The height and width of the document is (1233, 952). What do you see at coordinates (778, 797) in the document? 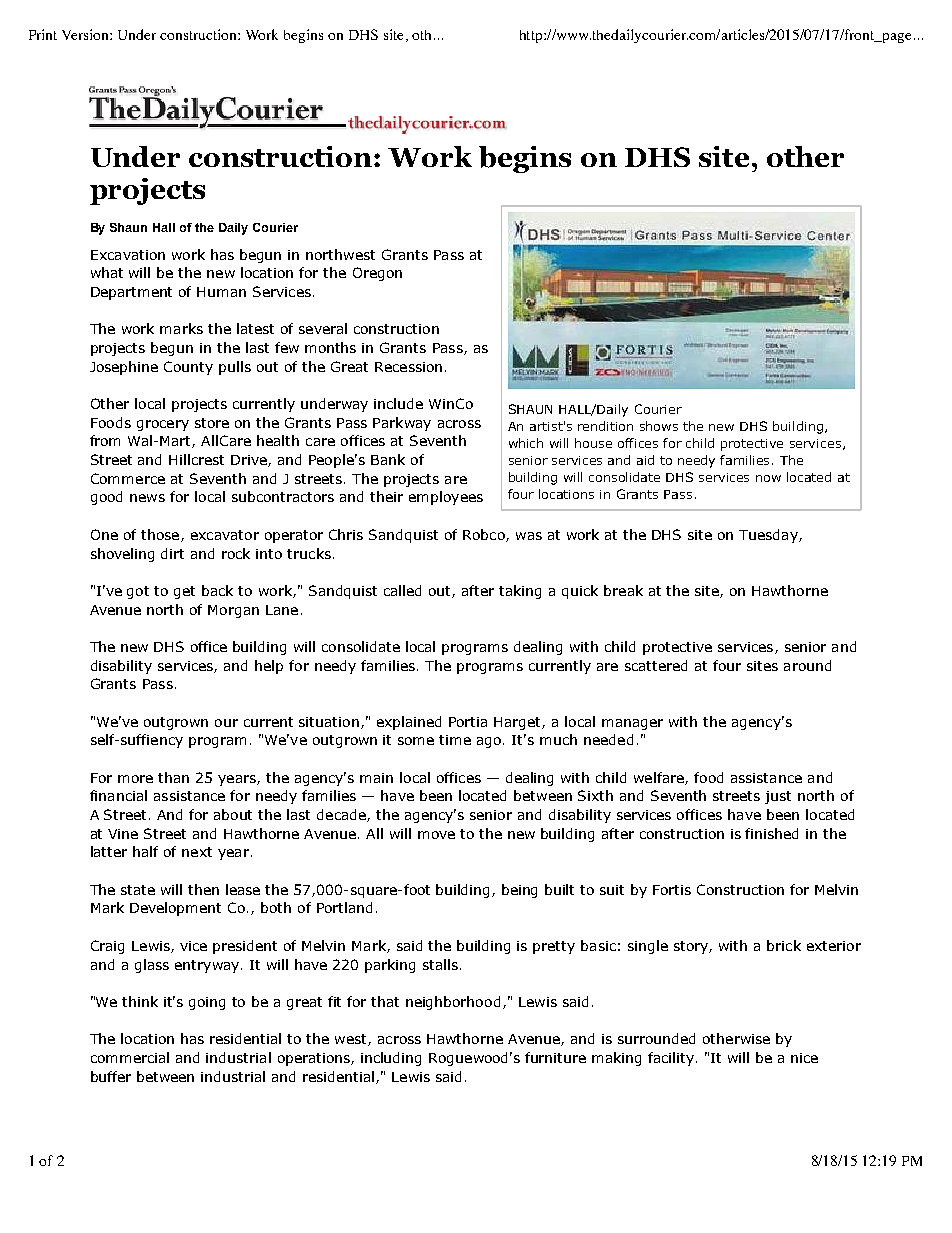
I see `just` at bounding box center [778, 797].
